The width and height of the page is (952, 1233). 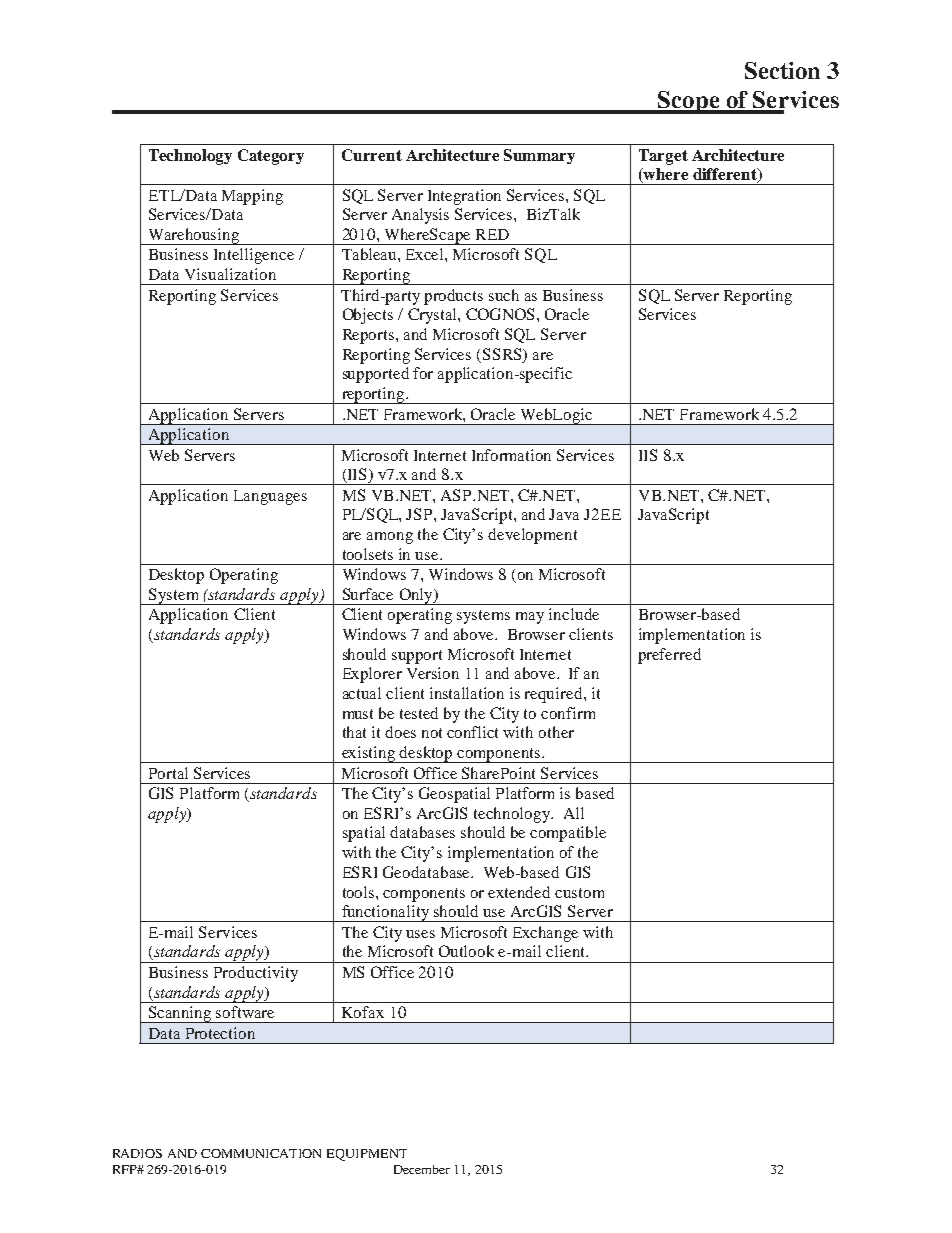 What do you see at coordinates (416, 596) in the page?
I see `Only` at bounding box center [416, 596].
